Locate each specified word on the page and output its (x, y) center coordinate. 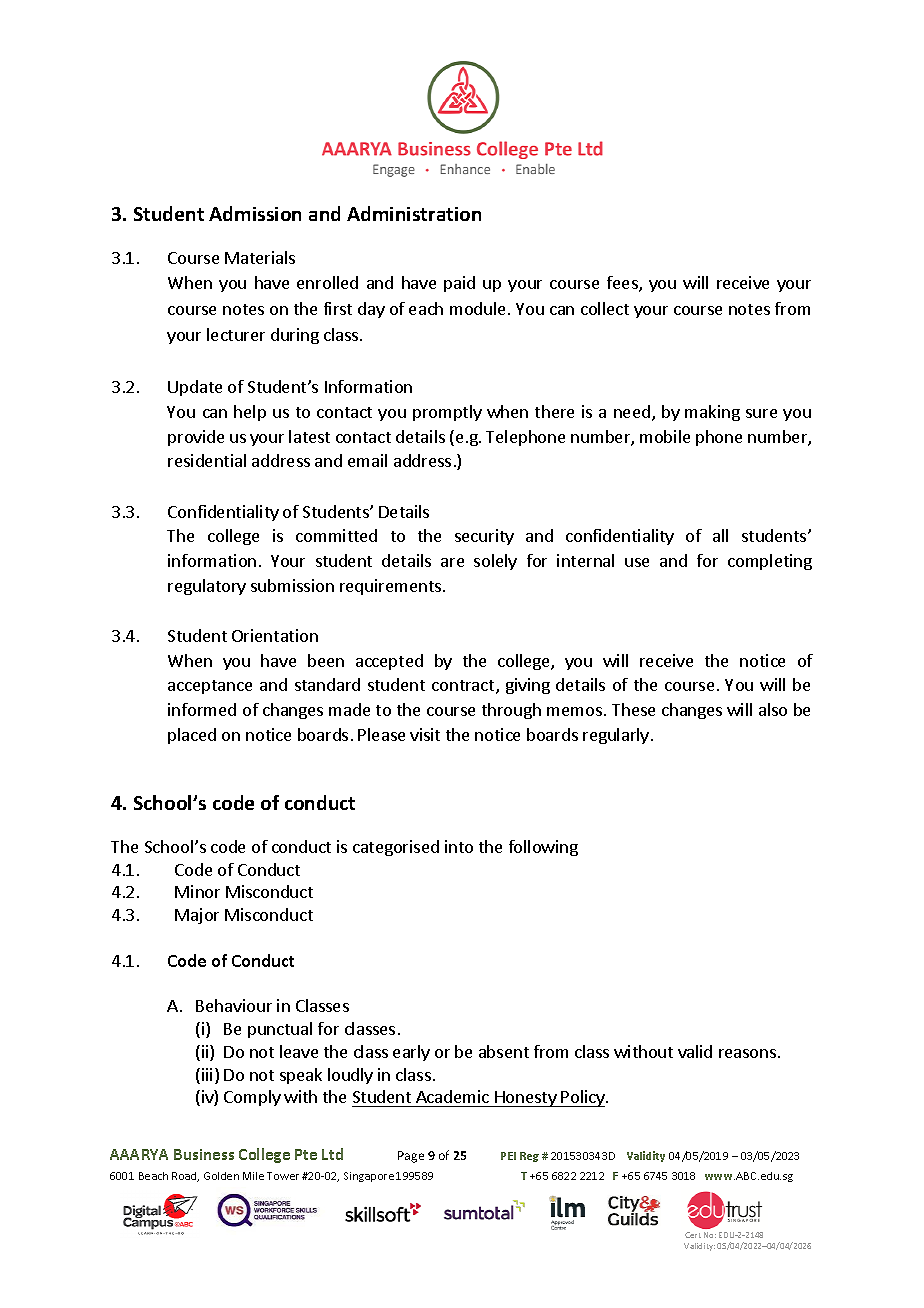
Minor (197, 891)
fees (623, 284)
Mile (253, 1176)
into (459, 846)
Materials (260, 257)
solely (495, 562)
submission (292, 585)
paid (459, 284)
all (720, 535)
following (543, 848)
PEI (508, 1156)
